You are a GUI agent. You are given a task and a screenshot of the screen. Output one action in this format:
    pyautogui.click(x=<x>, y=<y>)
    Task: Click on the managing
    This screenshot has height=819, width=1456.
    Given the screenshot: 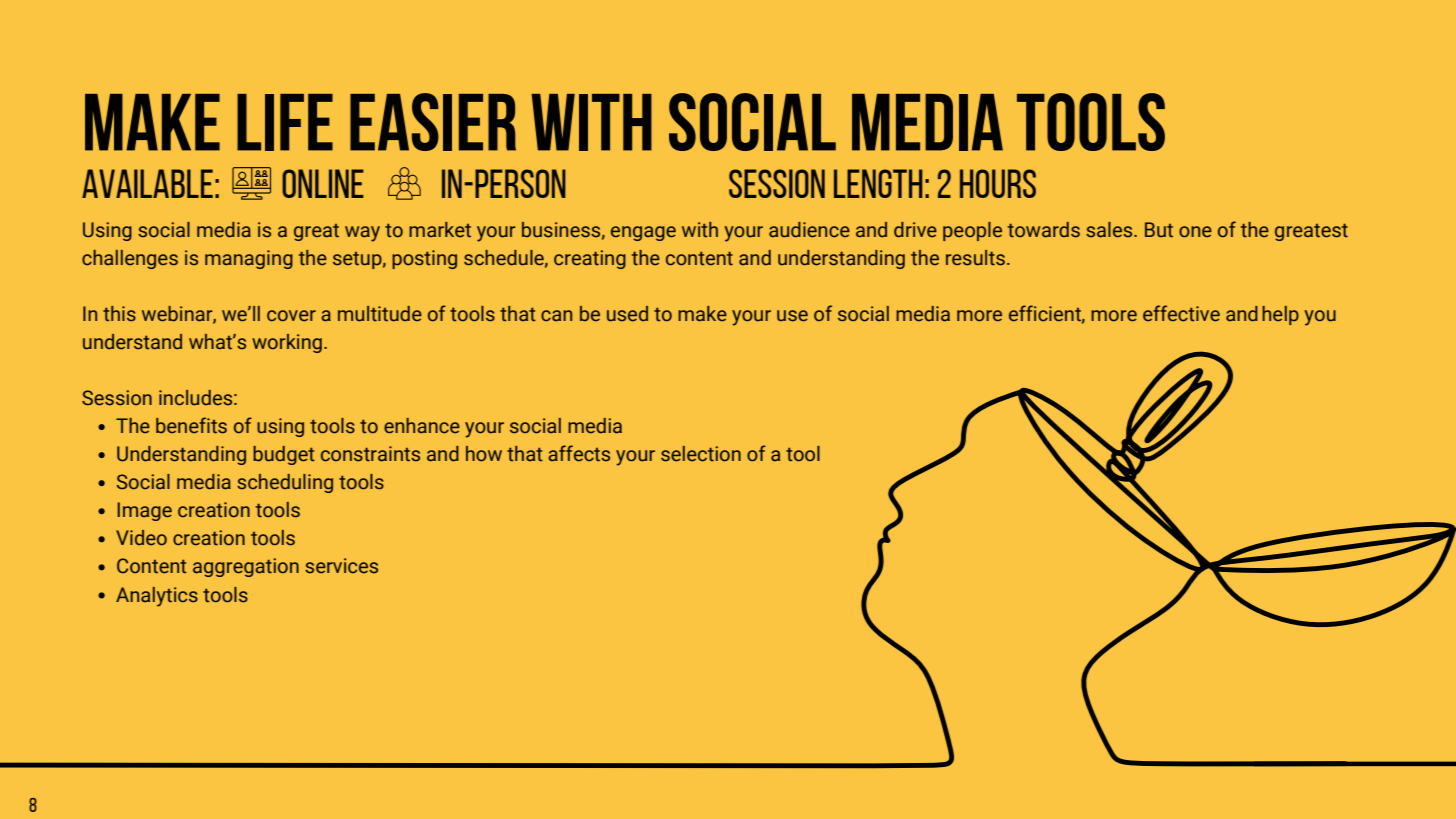 What is the action you would take?
    pyautogui.click(x=249, y=259)
